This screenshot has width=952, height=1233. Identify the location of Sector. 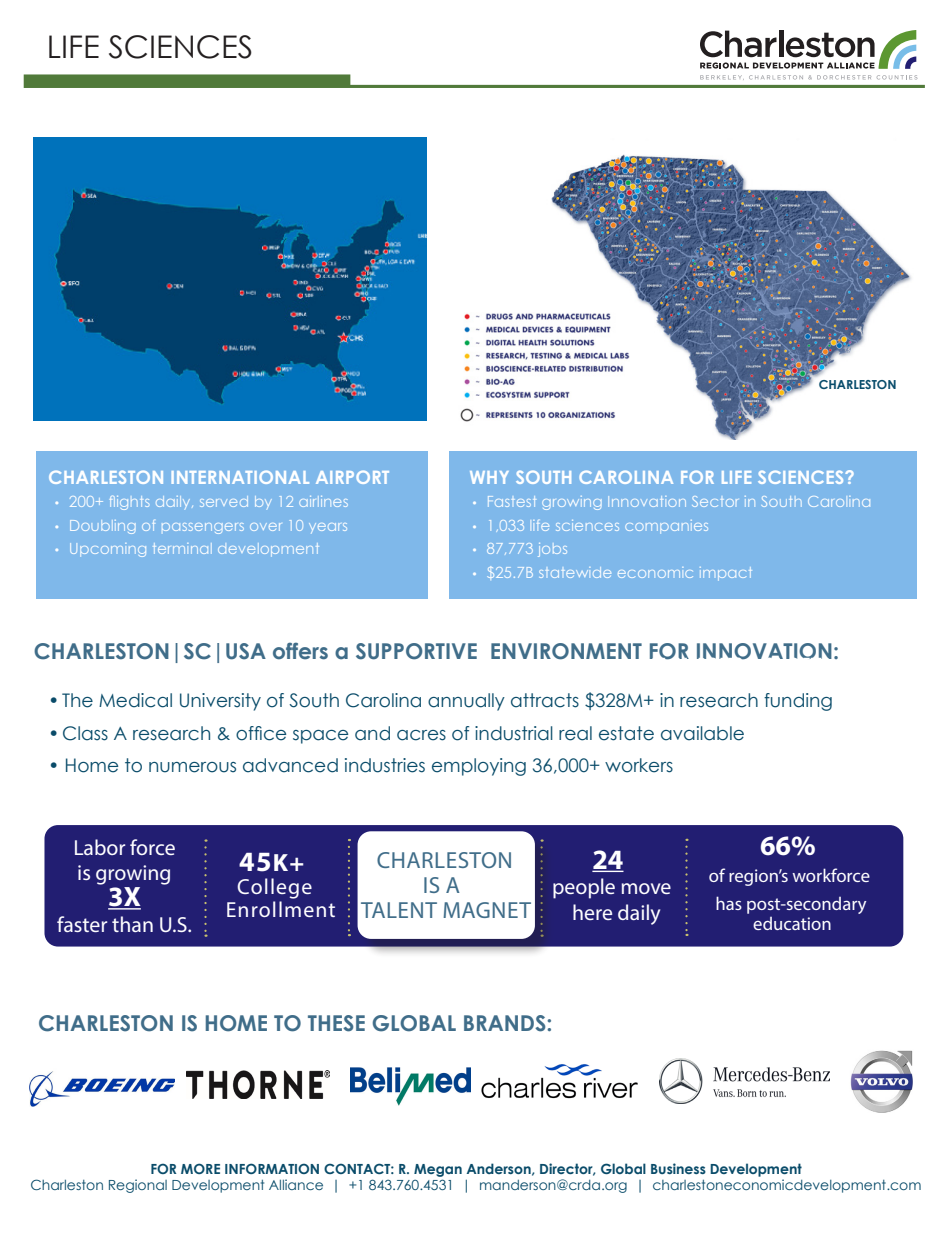
(715, 501).
